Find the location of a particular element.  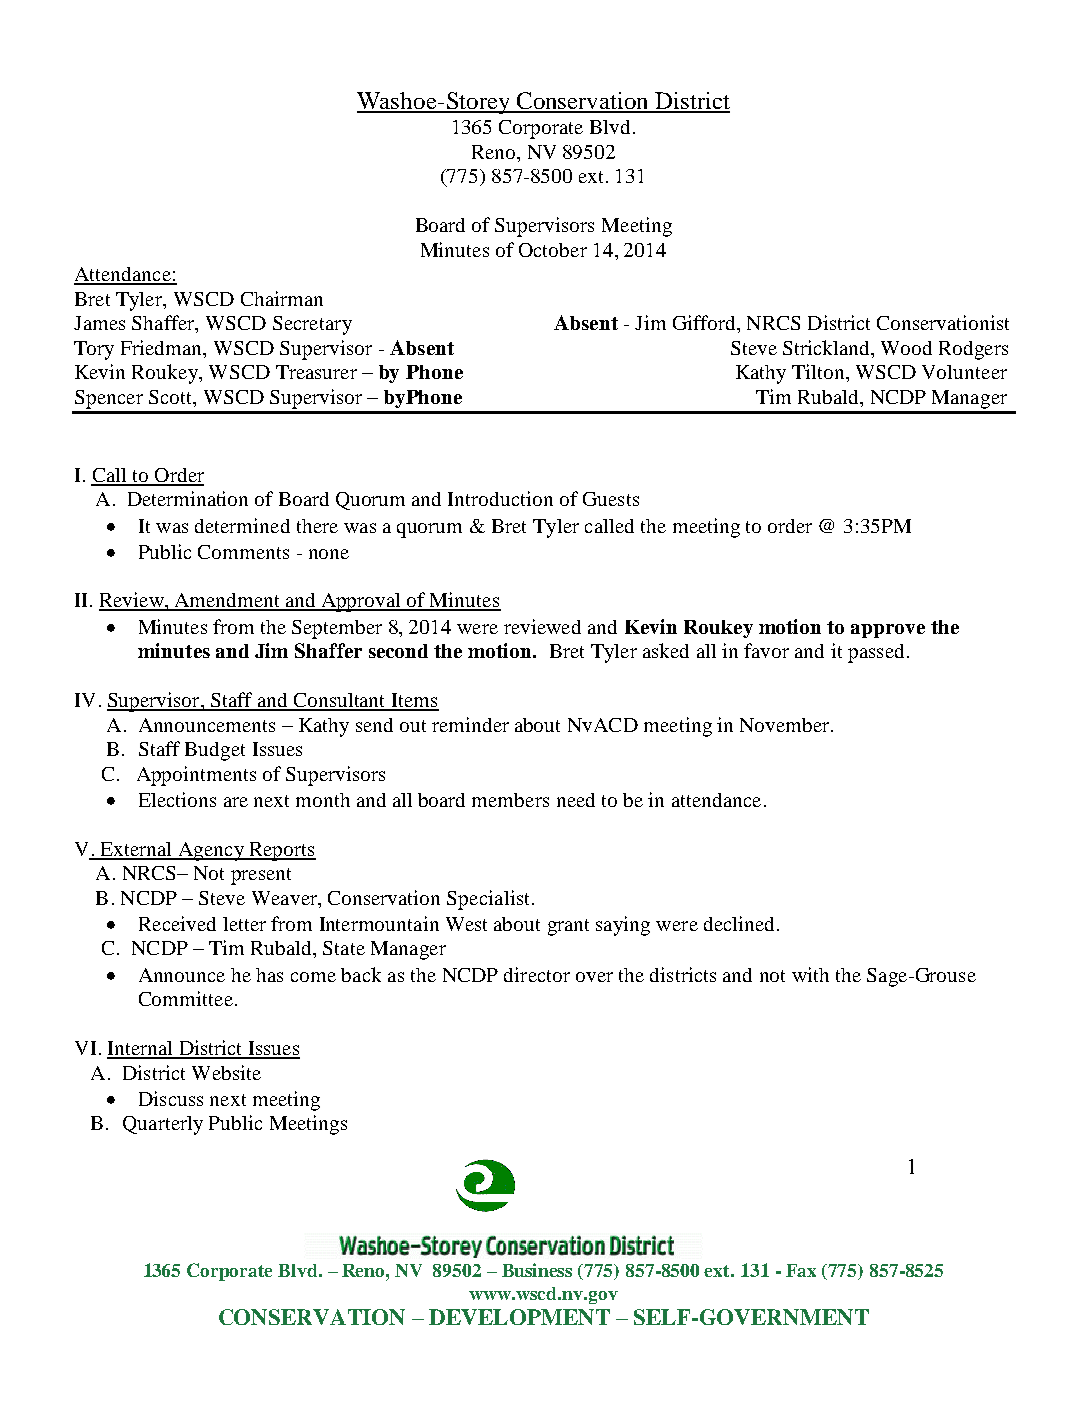

approve is located at coordinates (888, 631).
